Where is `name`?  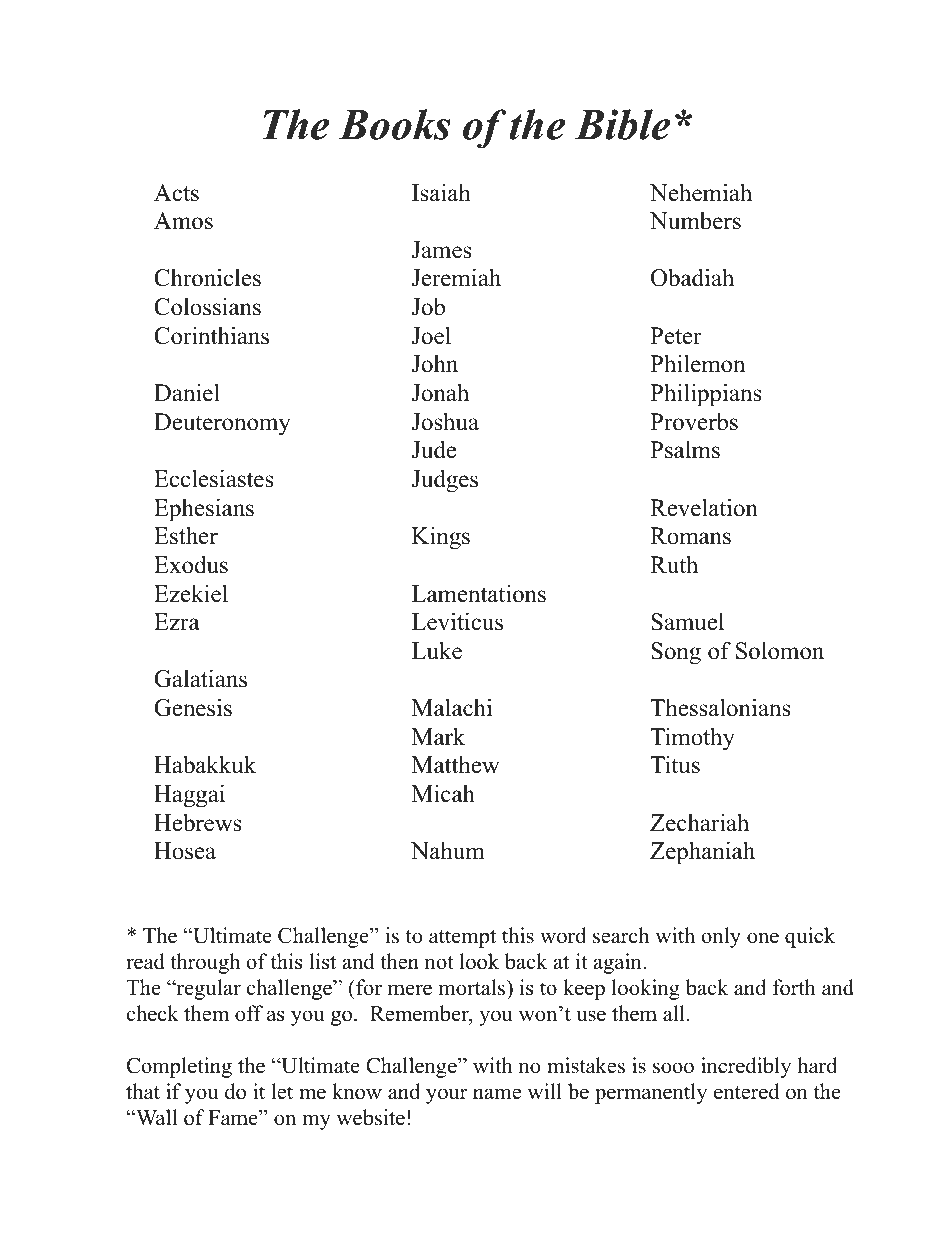 name is located at coordinates (497, 1094).
